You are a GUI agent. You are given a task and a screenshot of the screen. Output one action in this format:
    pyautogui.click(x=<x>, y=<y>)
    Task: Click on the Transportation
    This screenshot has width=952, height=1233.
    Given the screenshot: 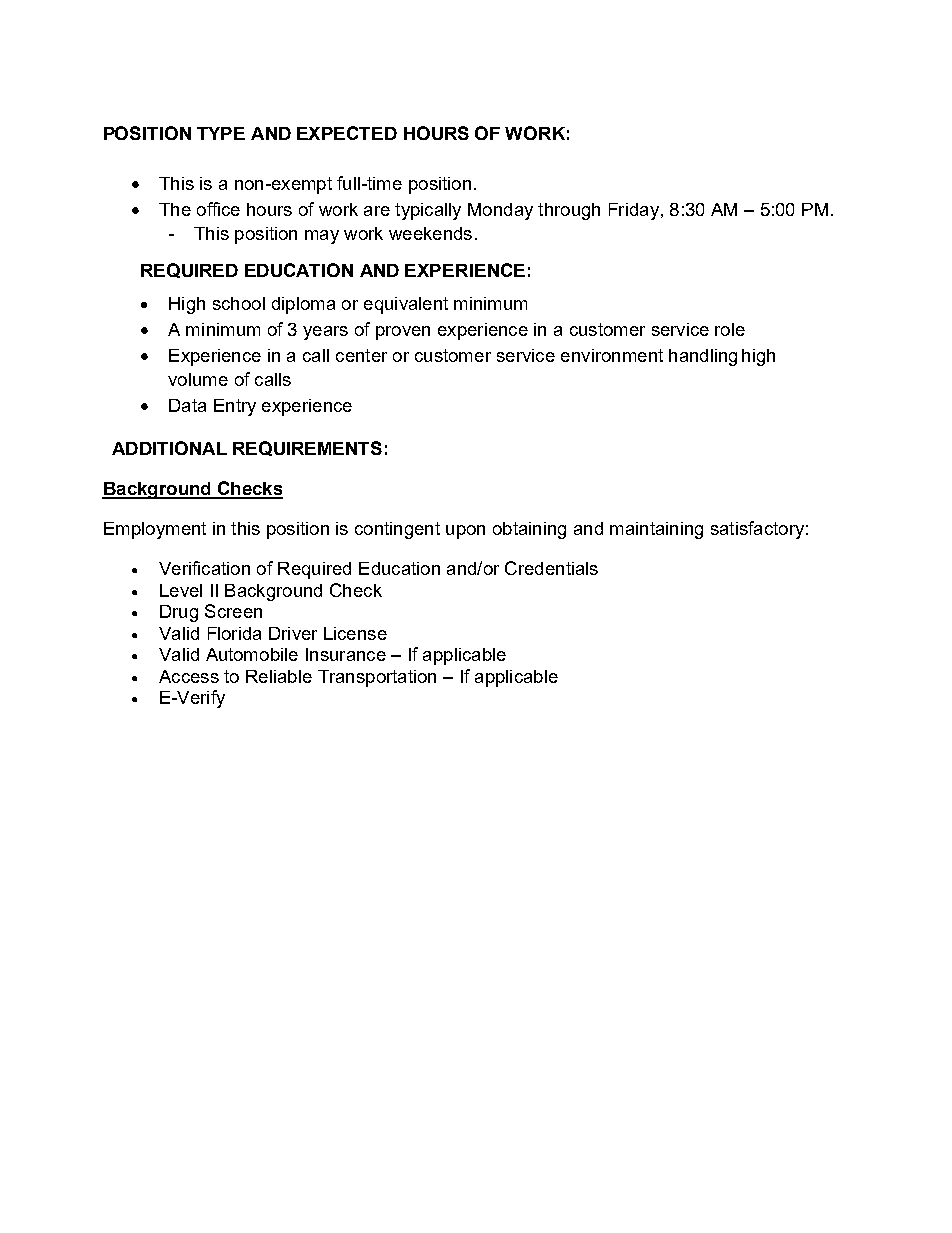 What is the action you would take?
    pyautogui.click(x=377, y=678)
